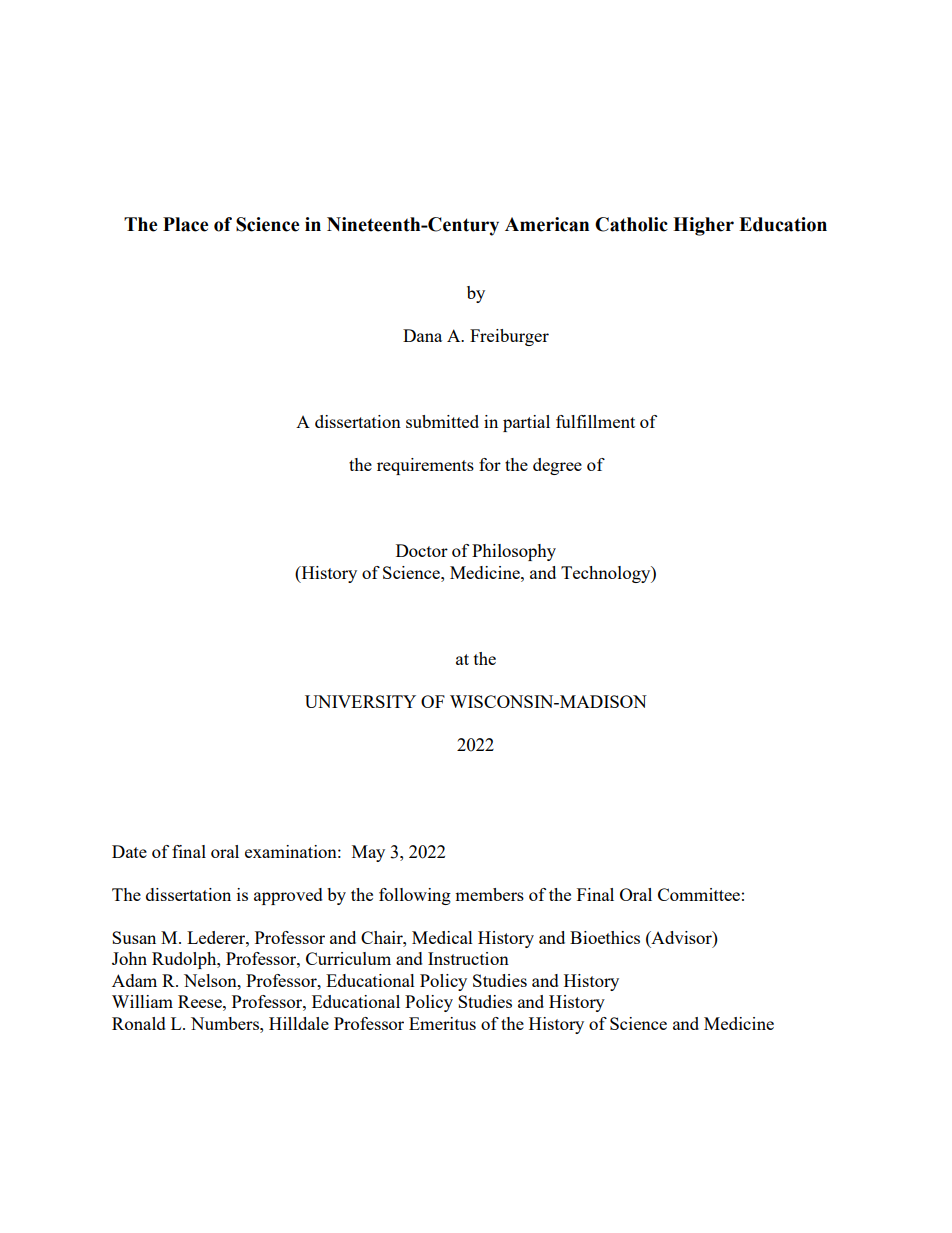 Image resolution: width=952 pixels, height=1233 pixels. I want to click on Dana, so click(422, 335).
